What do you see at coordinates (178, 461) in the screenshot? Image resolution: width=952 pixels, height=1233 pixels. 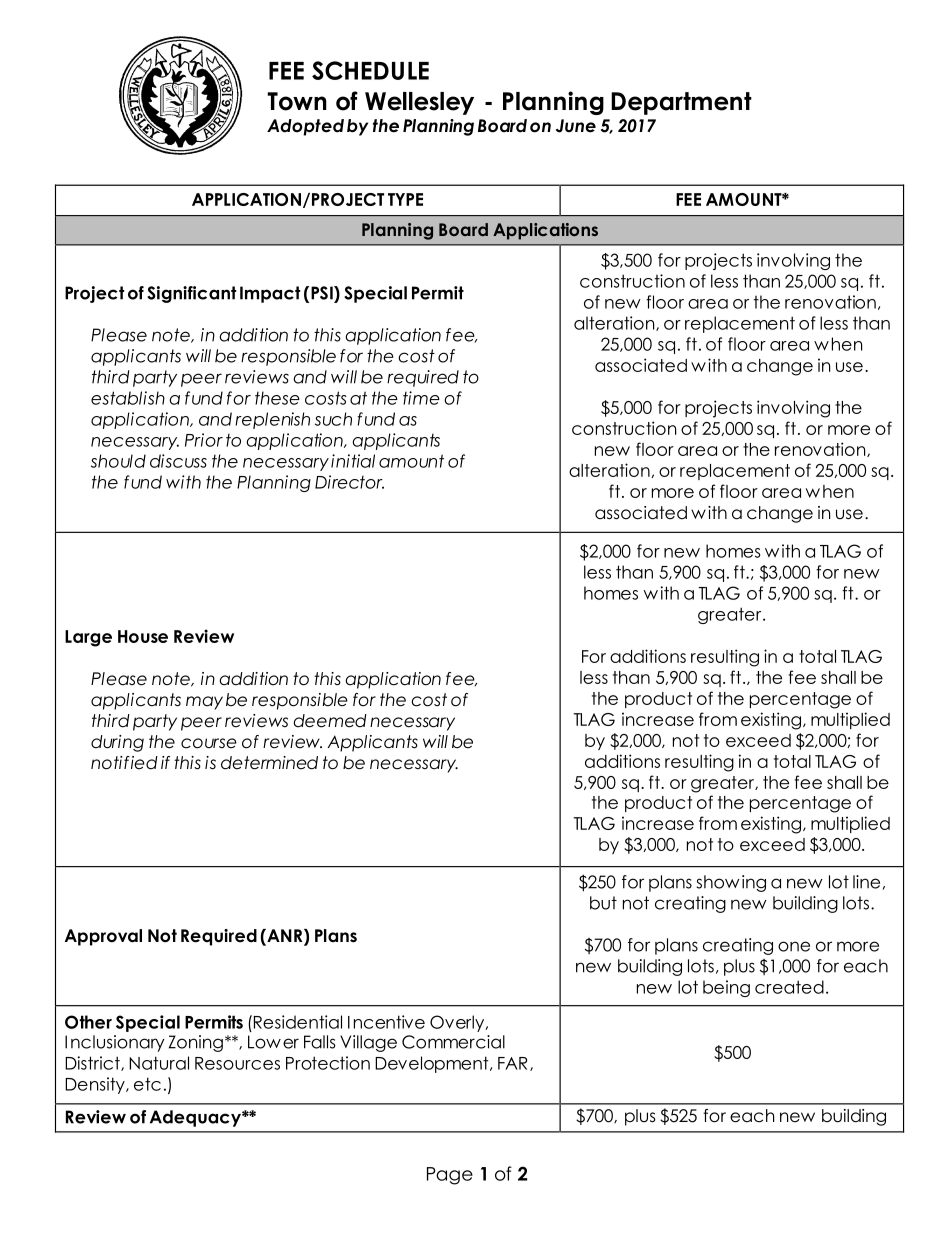 I see `discuss` at bounding box center [178, 461].
